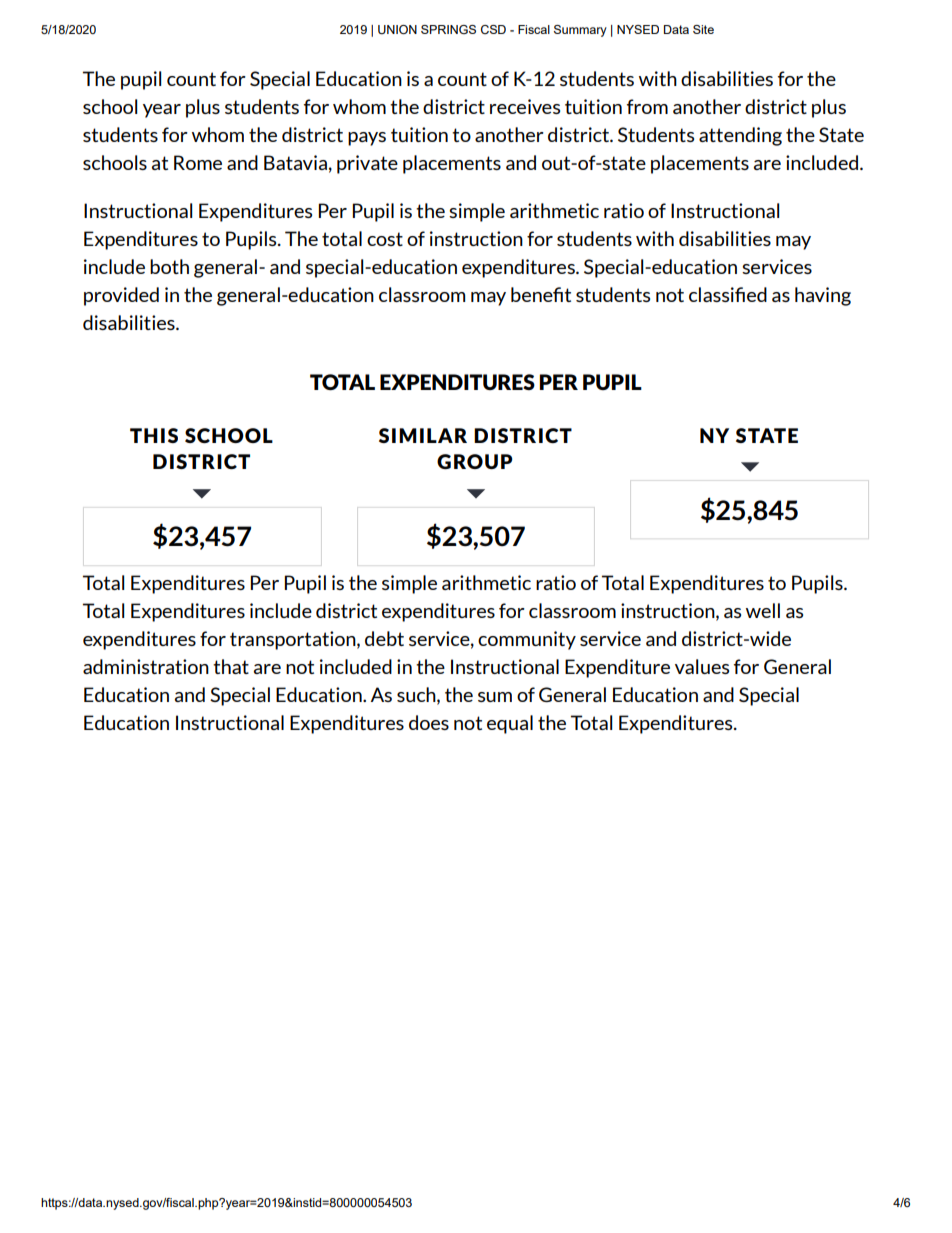  What do you see at coordinates (448, 29) in the image?
I see `SPRINGS` at bounding box center [448, 29].
